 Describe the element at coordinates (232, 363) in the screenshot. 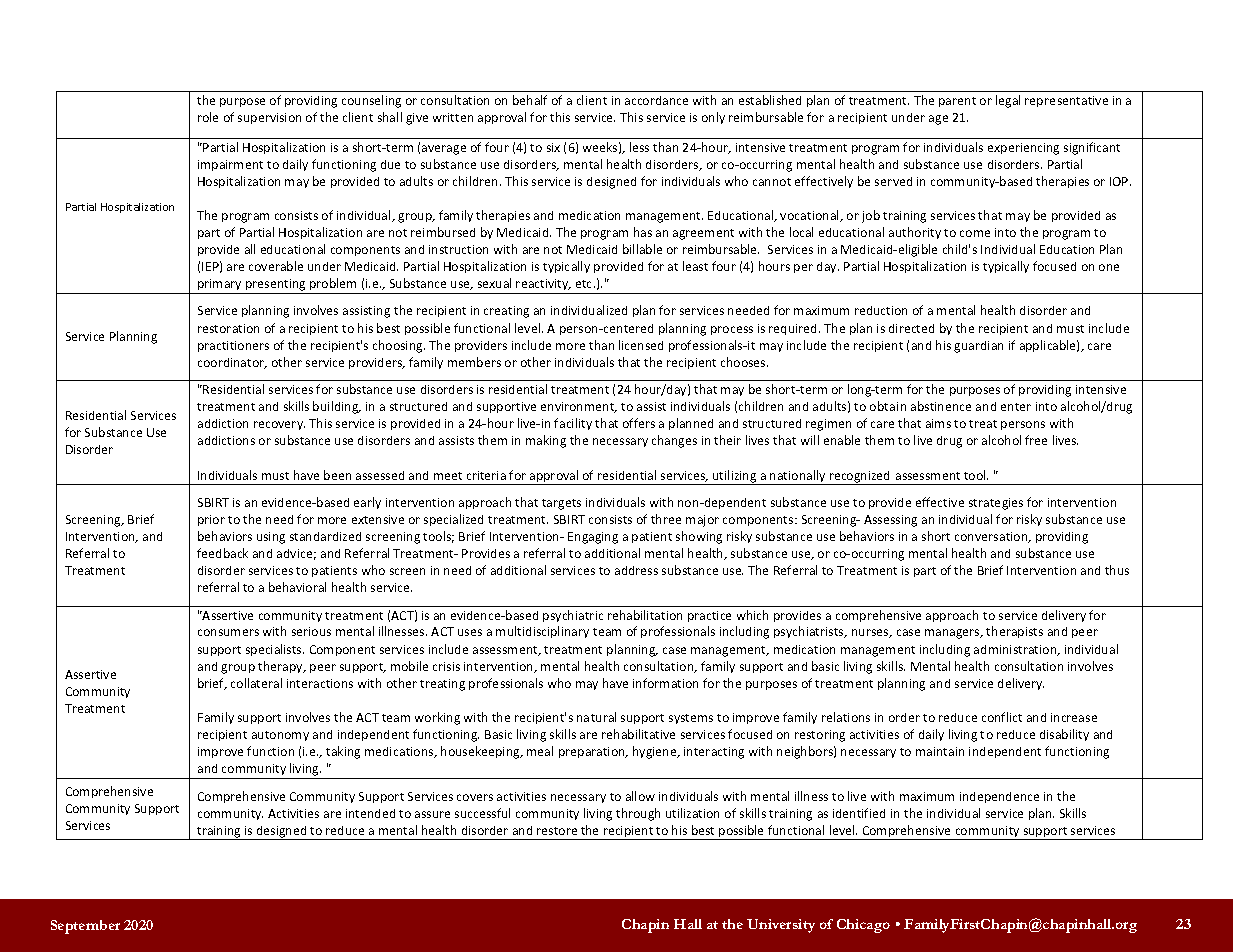

I see `coordinator` at that location.
